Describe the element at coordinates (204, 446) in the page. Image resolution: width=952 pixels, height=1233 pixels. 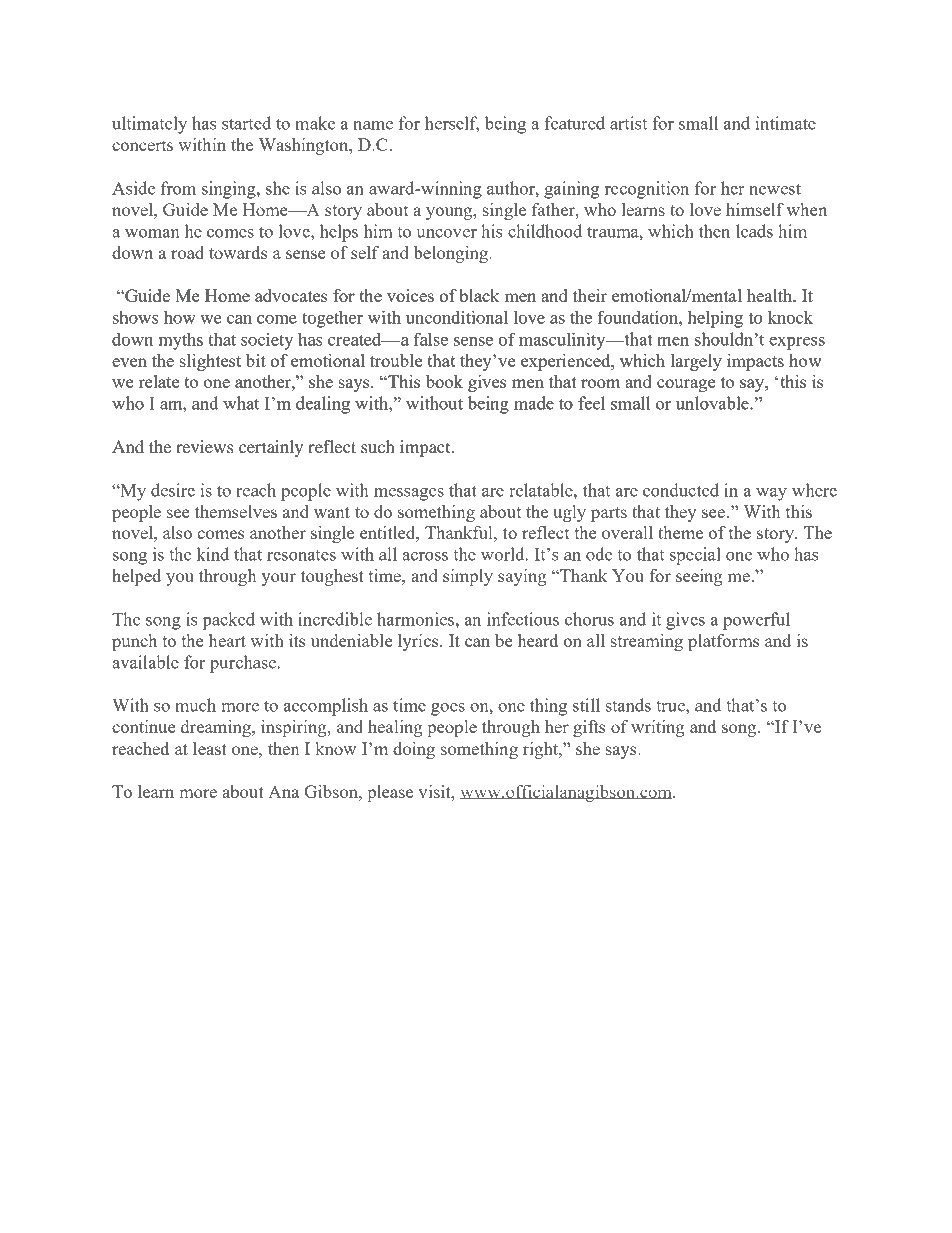
I see `reviews` at that location.
